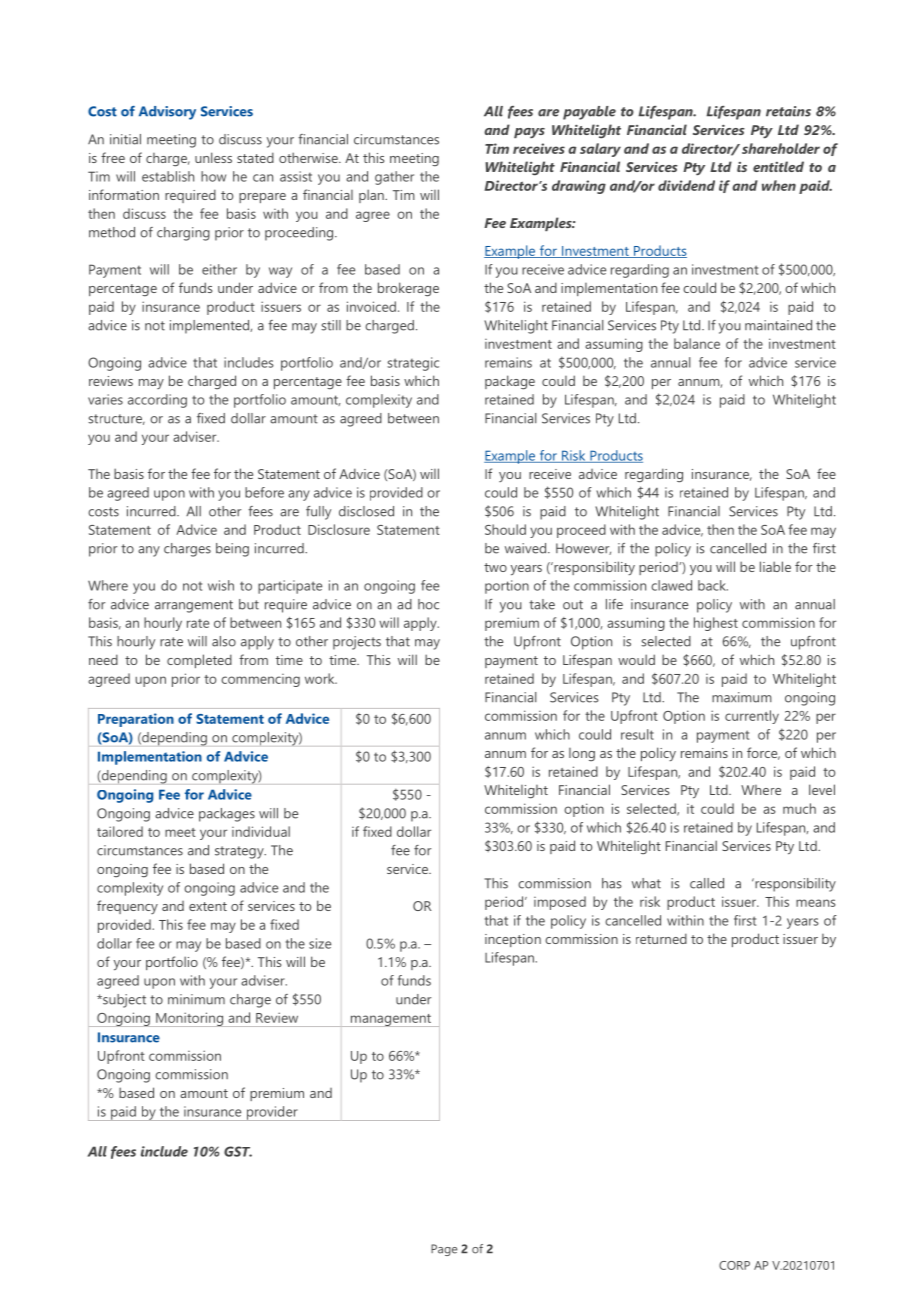  Describe the element at coordinates (238, 1151) in the screenshot. I see `GST` at that location.
